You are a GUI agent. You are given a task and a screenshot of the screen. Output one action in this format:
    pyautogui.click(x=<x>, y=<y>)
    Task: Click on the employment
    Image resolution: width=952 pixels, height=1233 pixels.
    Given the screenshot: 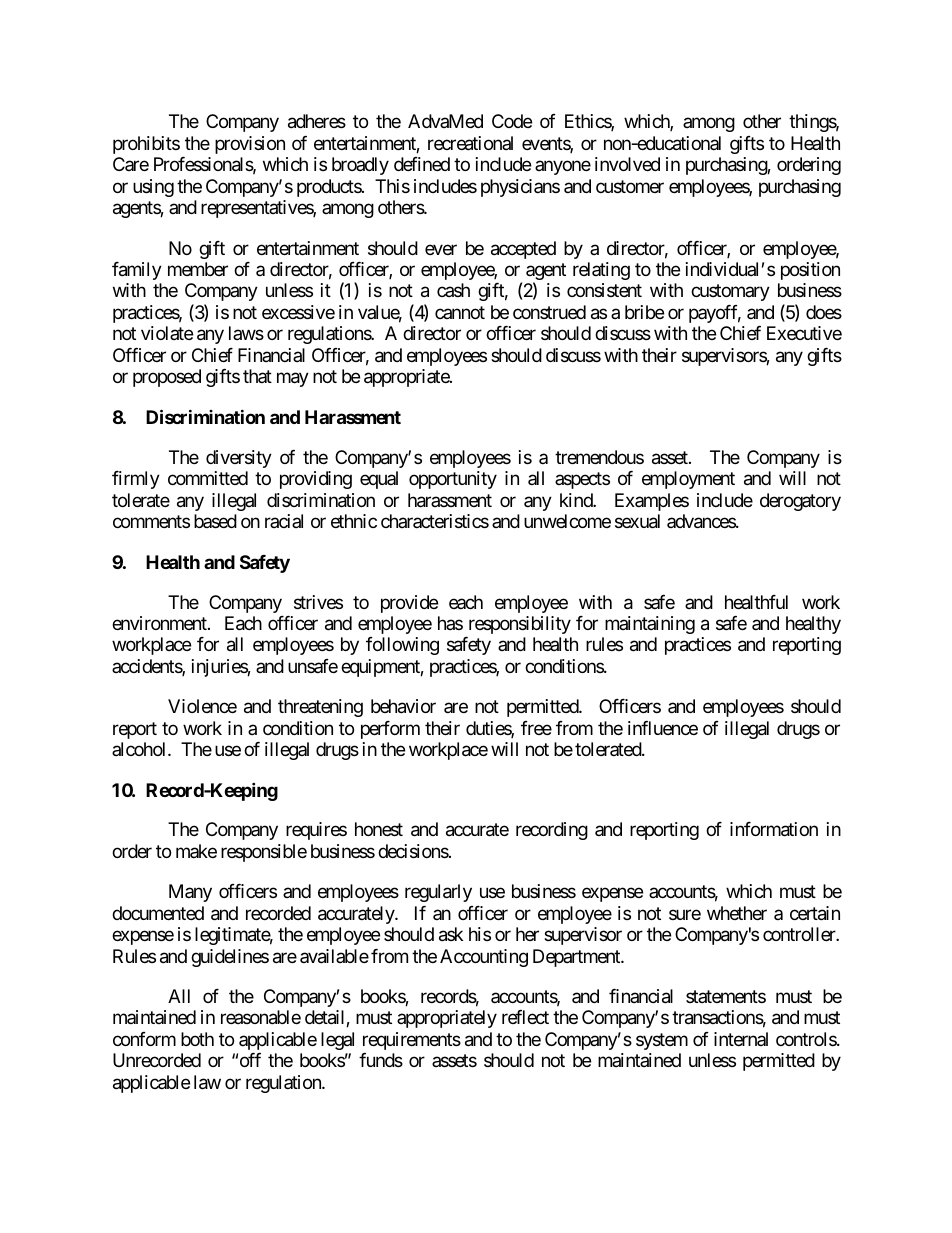 What is the action you would take?
    pyautogui.click(x=688, y=480)
